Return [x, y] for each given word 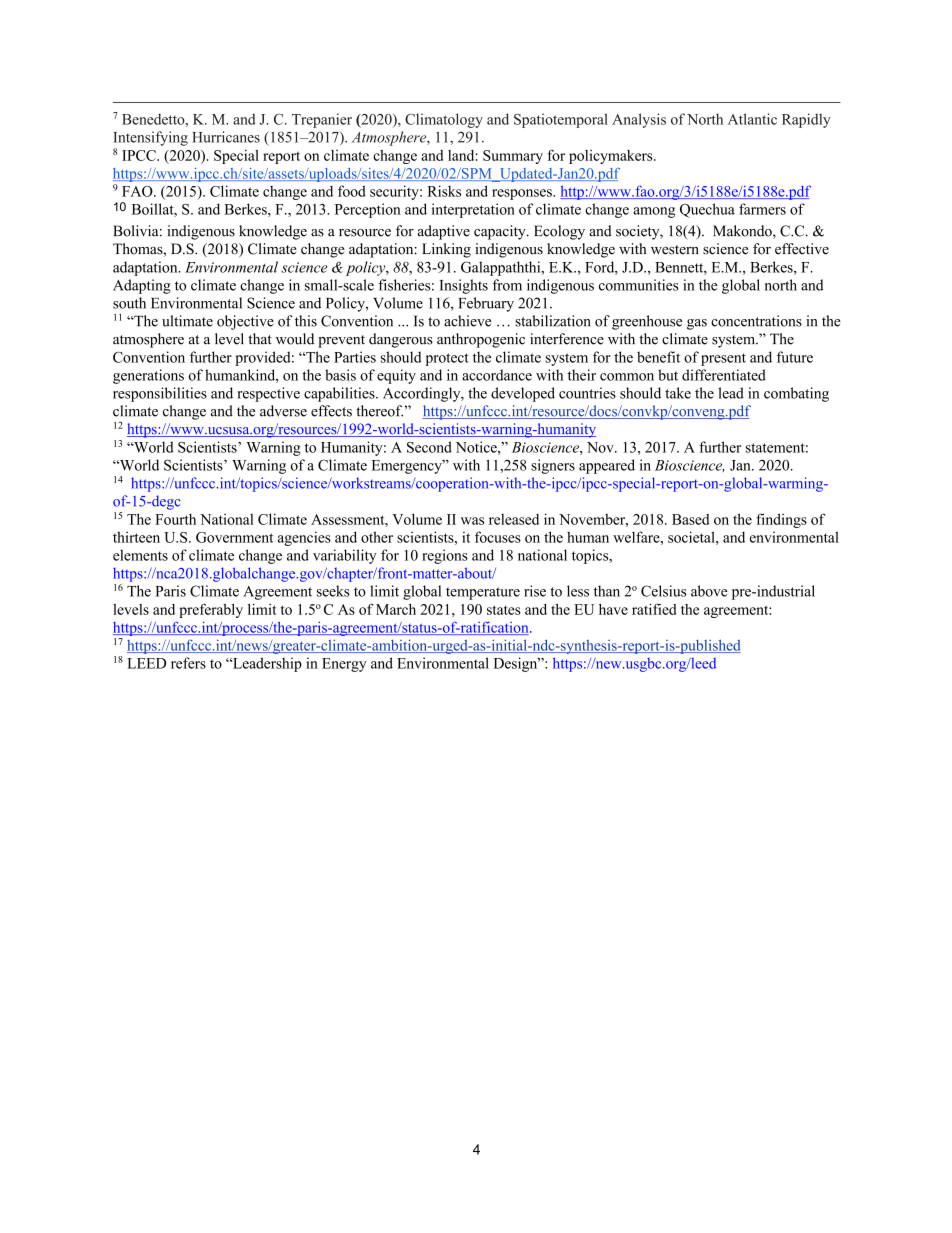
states [504, 610]
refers [188, 663]
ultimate [187, 321]
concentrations [756, 321]
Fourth [175, 519]
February [486, 304]
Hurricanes [226, 137]
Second [429, 447]
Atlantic [752, 119]
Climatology [444, 120]
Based [690, 519]
